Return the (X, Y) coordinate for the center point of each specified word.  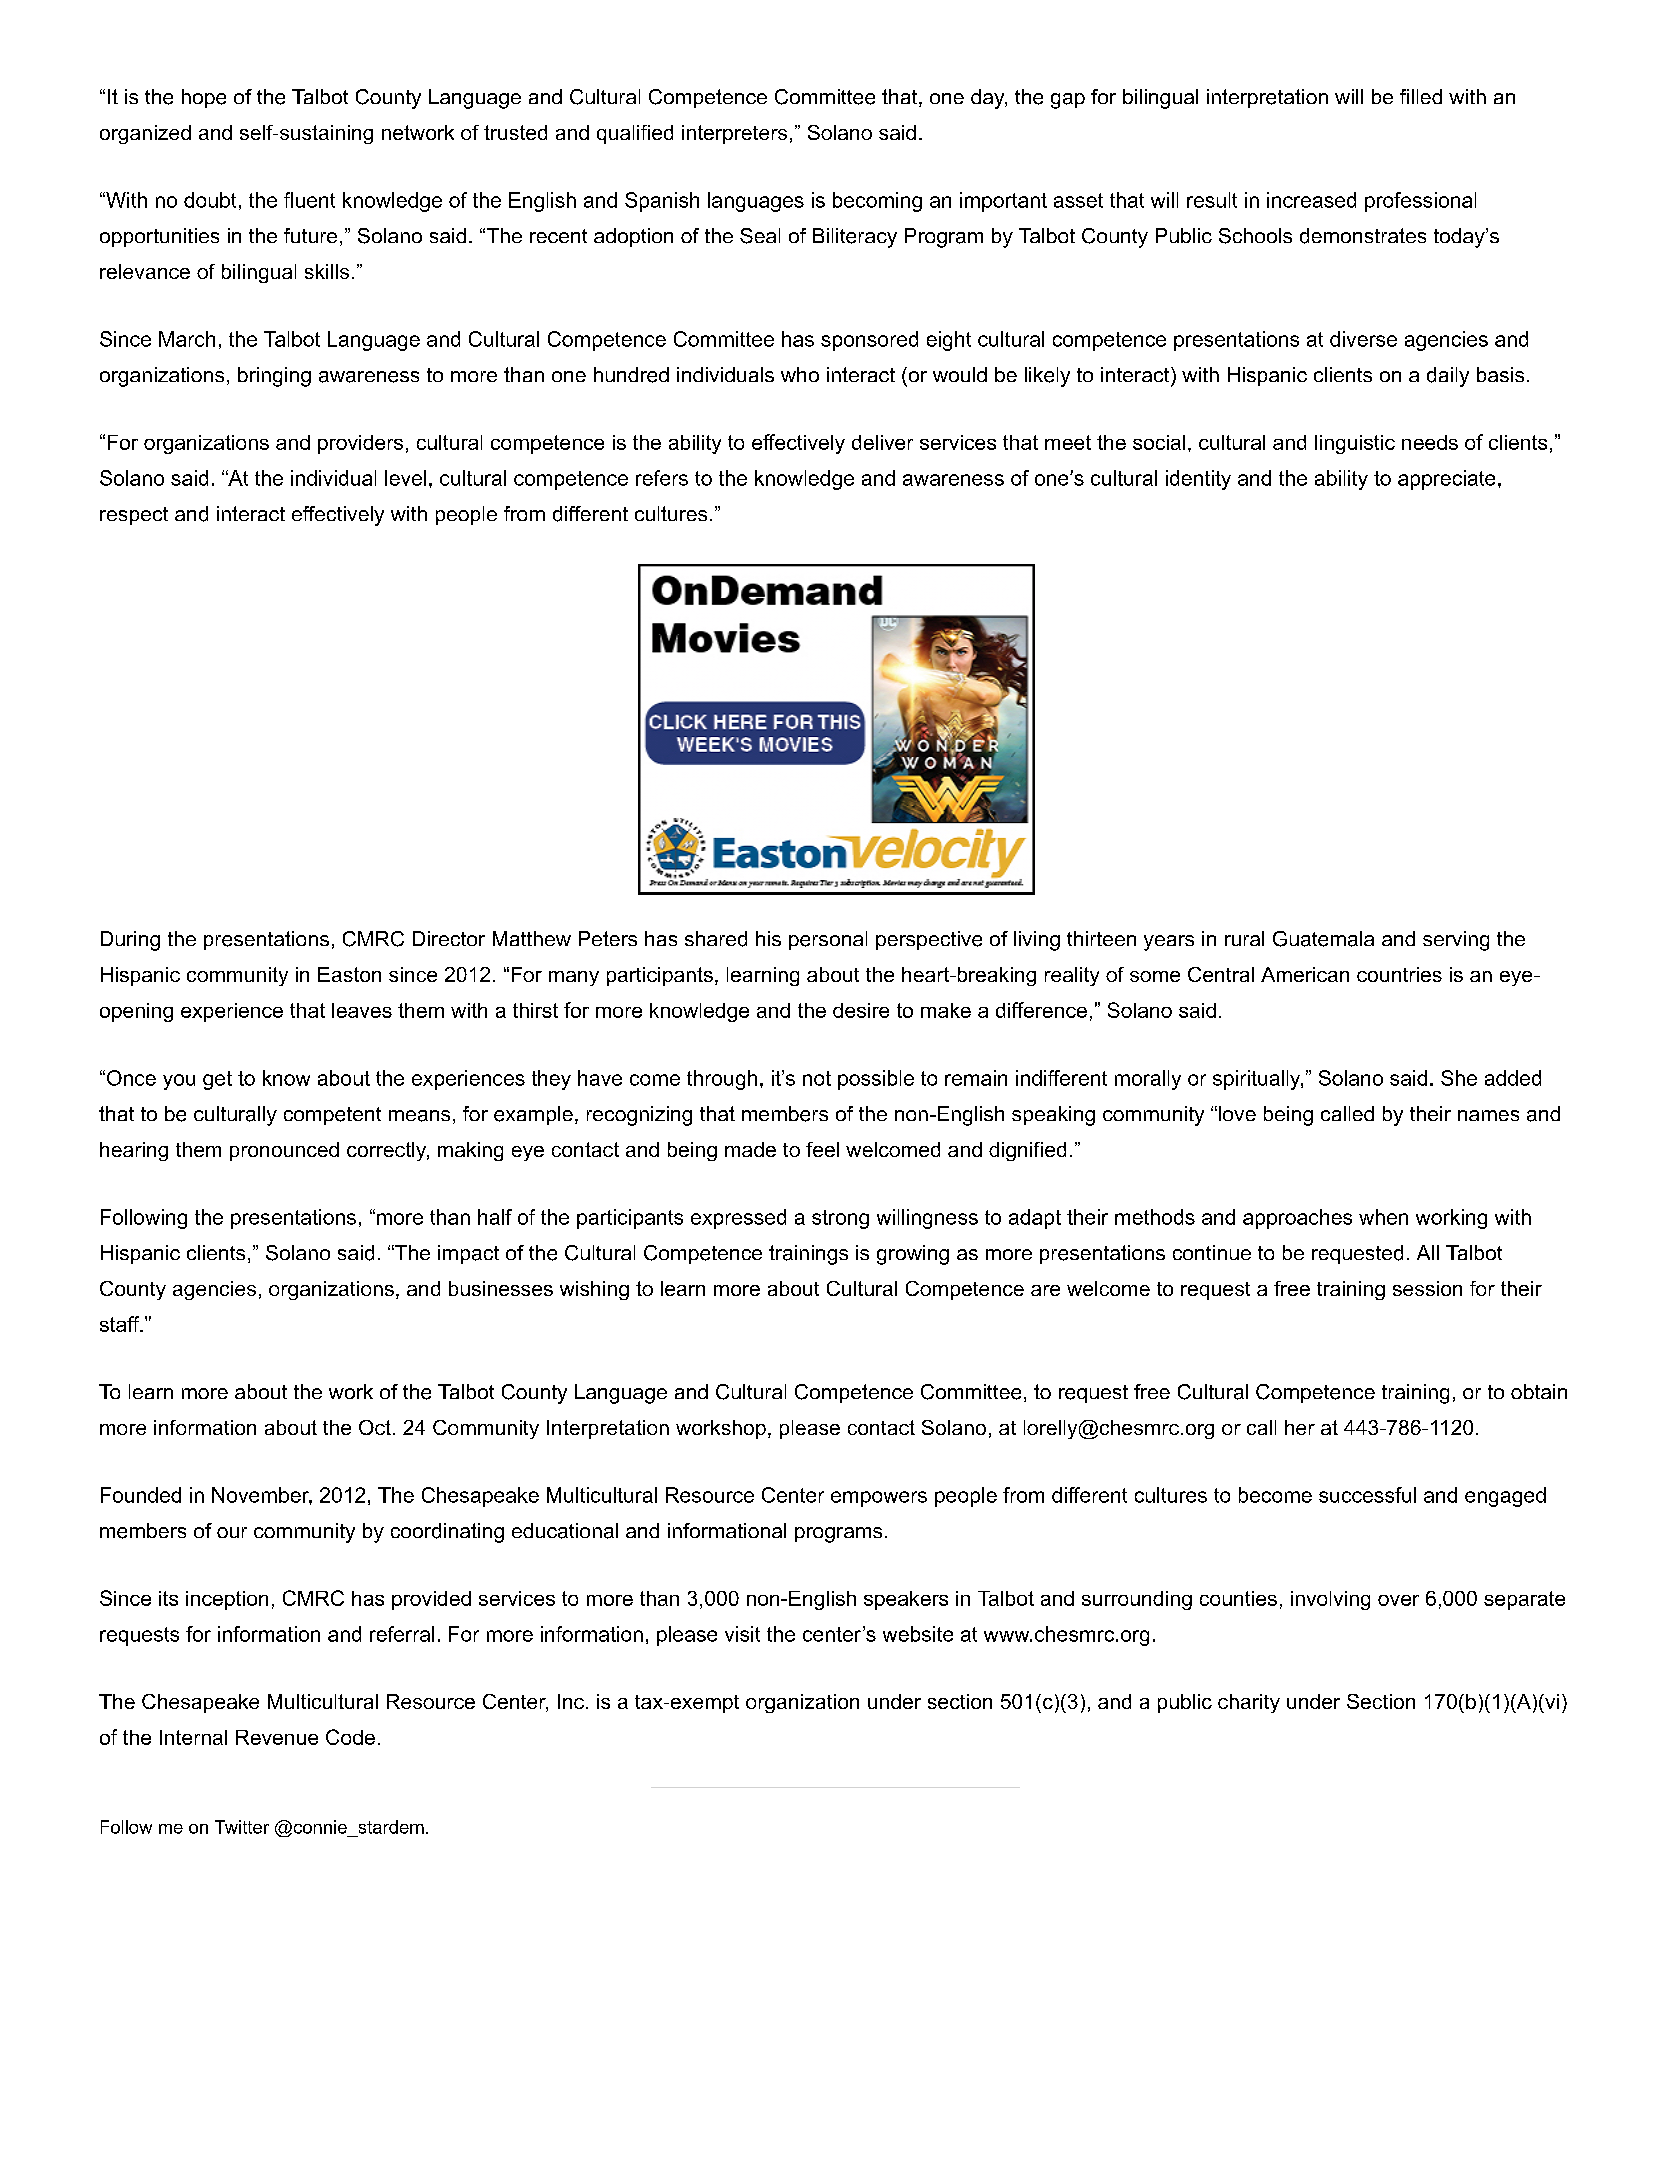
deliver (882, 442)
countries (1399, 974)
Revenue (277, 1737)
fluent (309, 200)
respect (134, 516)
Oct (375, 1427)
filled (1421, 96)
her (1300, 1427)
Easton (349, 974)
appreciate (1446, 480)
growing (913, 1255)
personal (828, 940)
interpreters (734, 134)
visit (742, 1634)
